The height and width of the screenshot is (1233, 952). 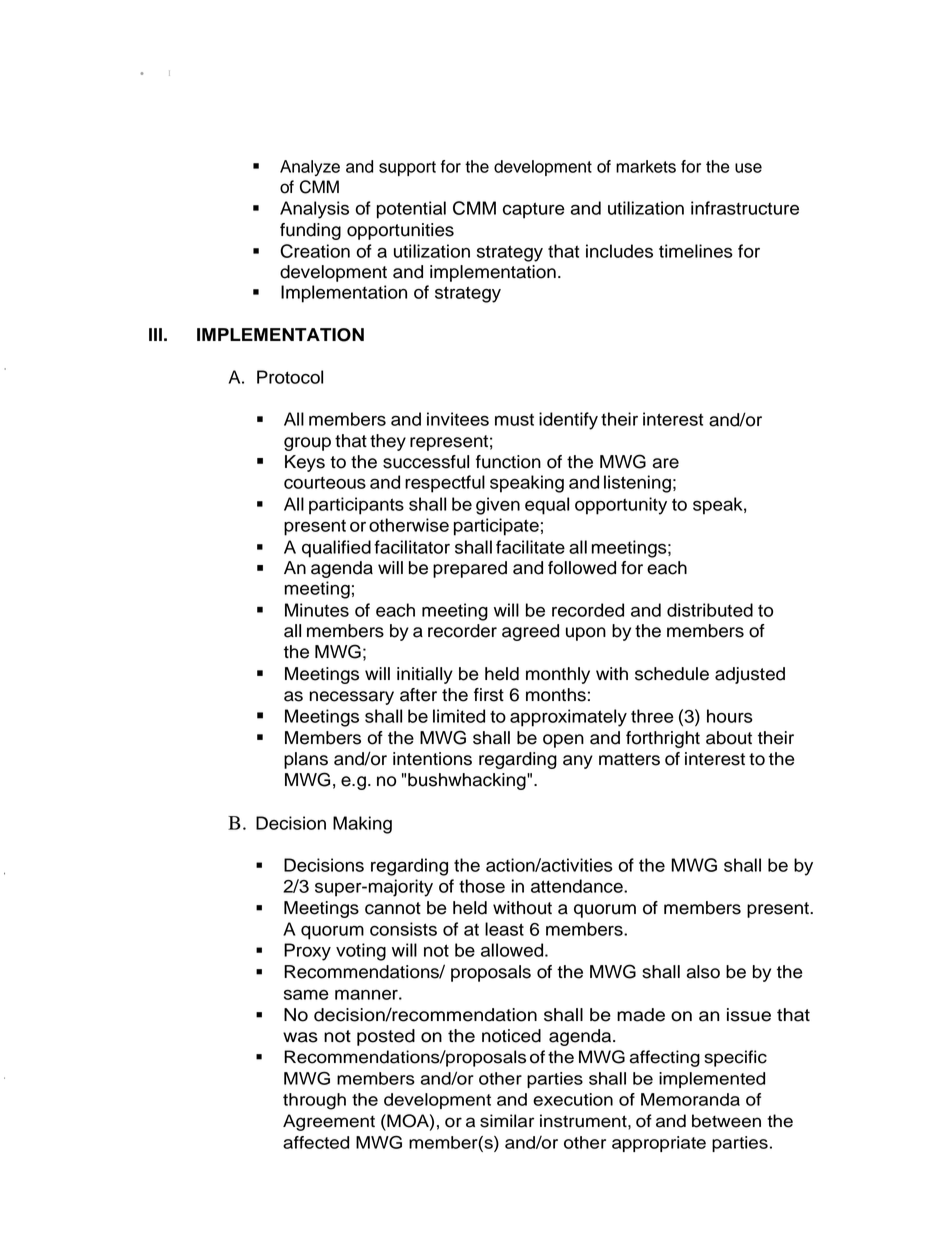 I want to click on matters, so click(x=629, y=759).
